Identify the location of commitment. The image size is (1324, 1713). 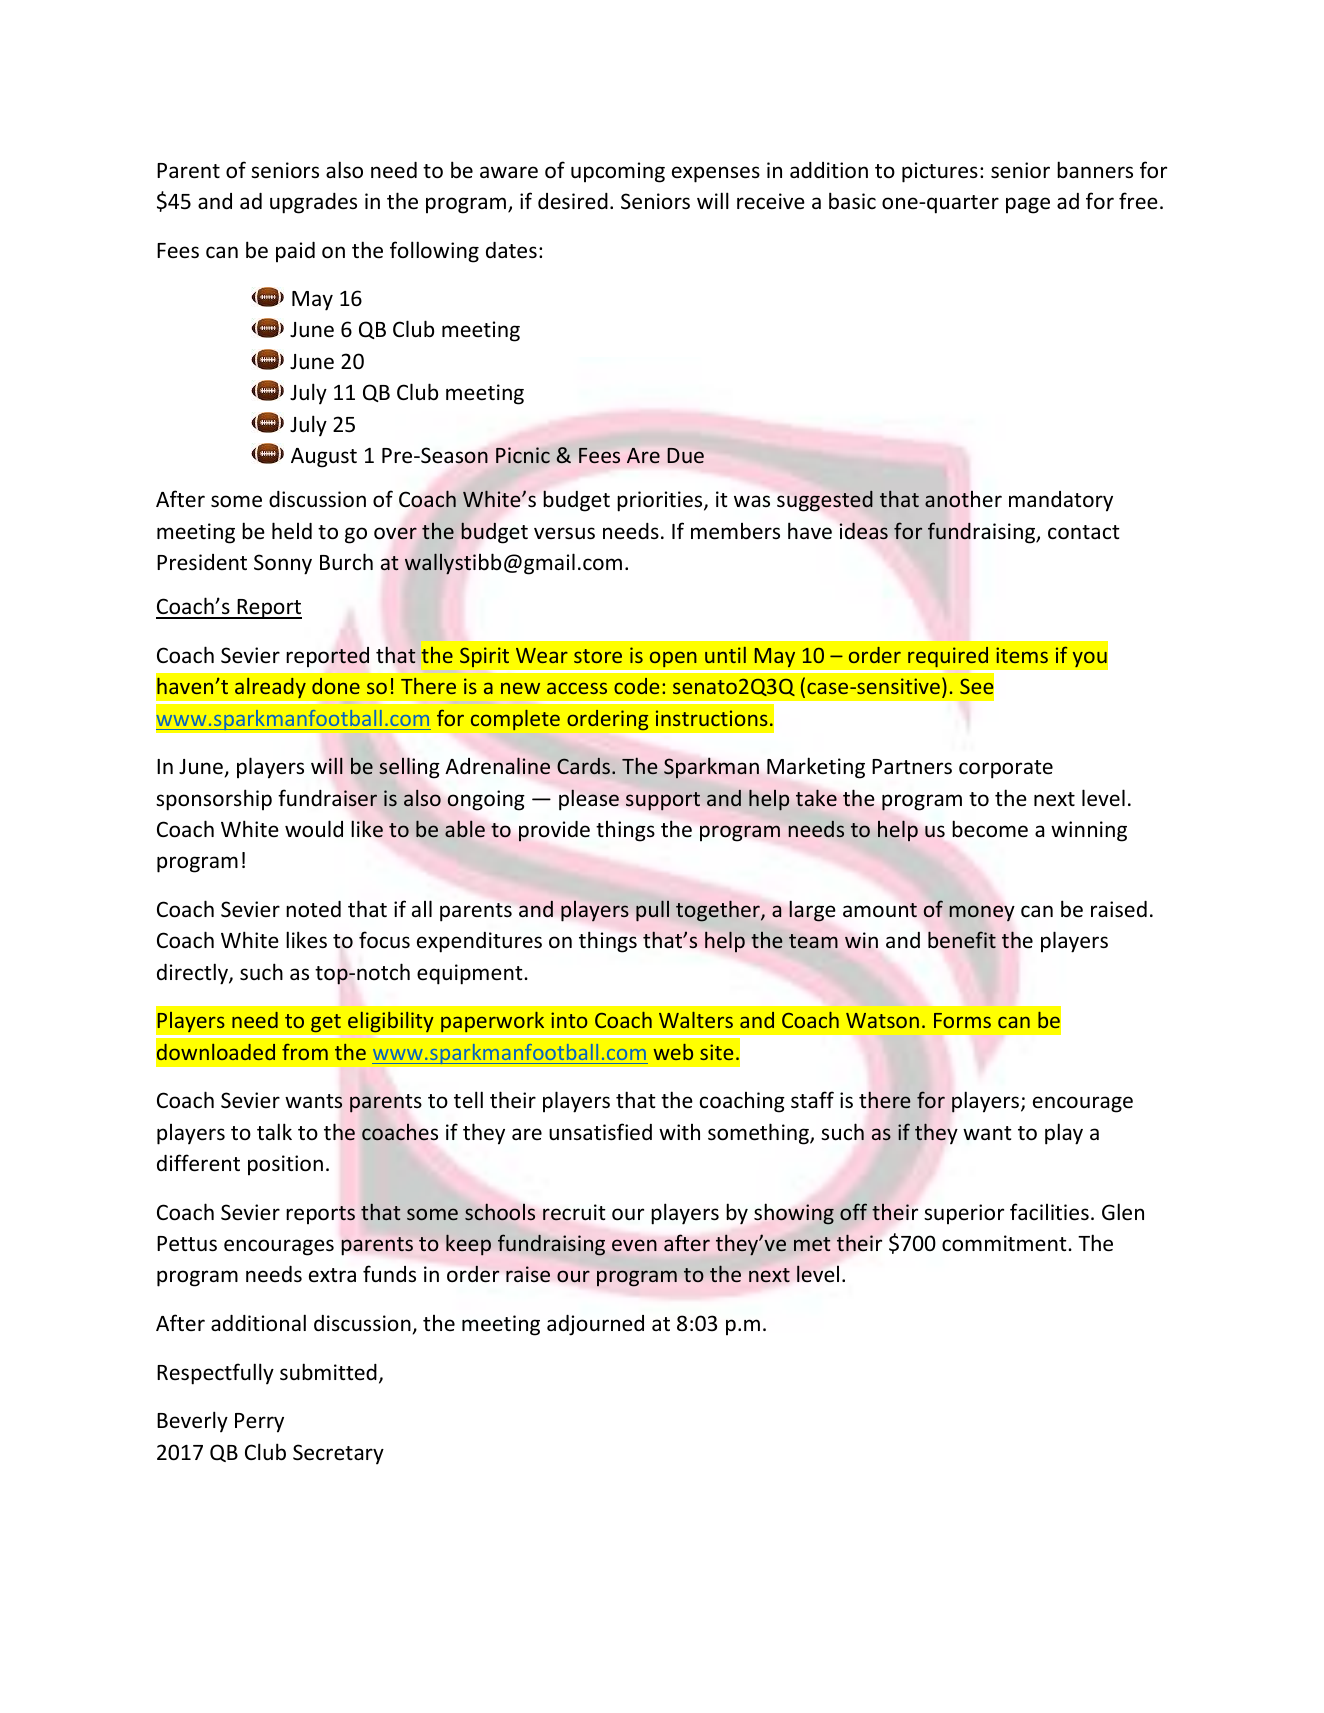
(1005, 1243).
